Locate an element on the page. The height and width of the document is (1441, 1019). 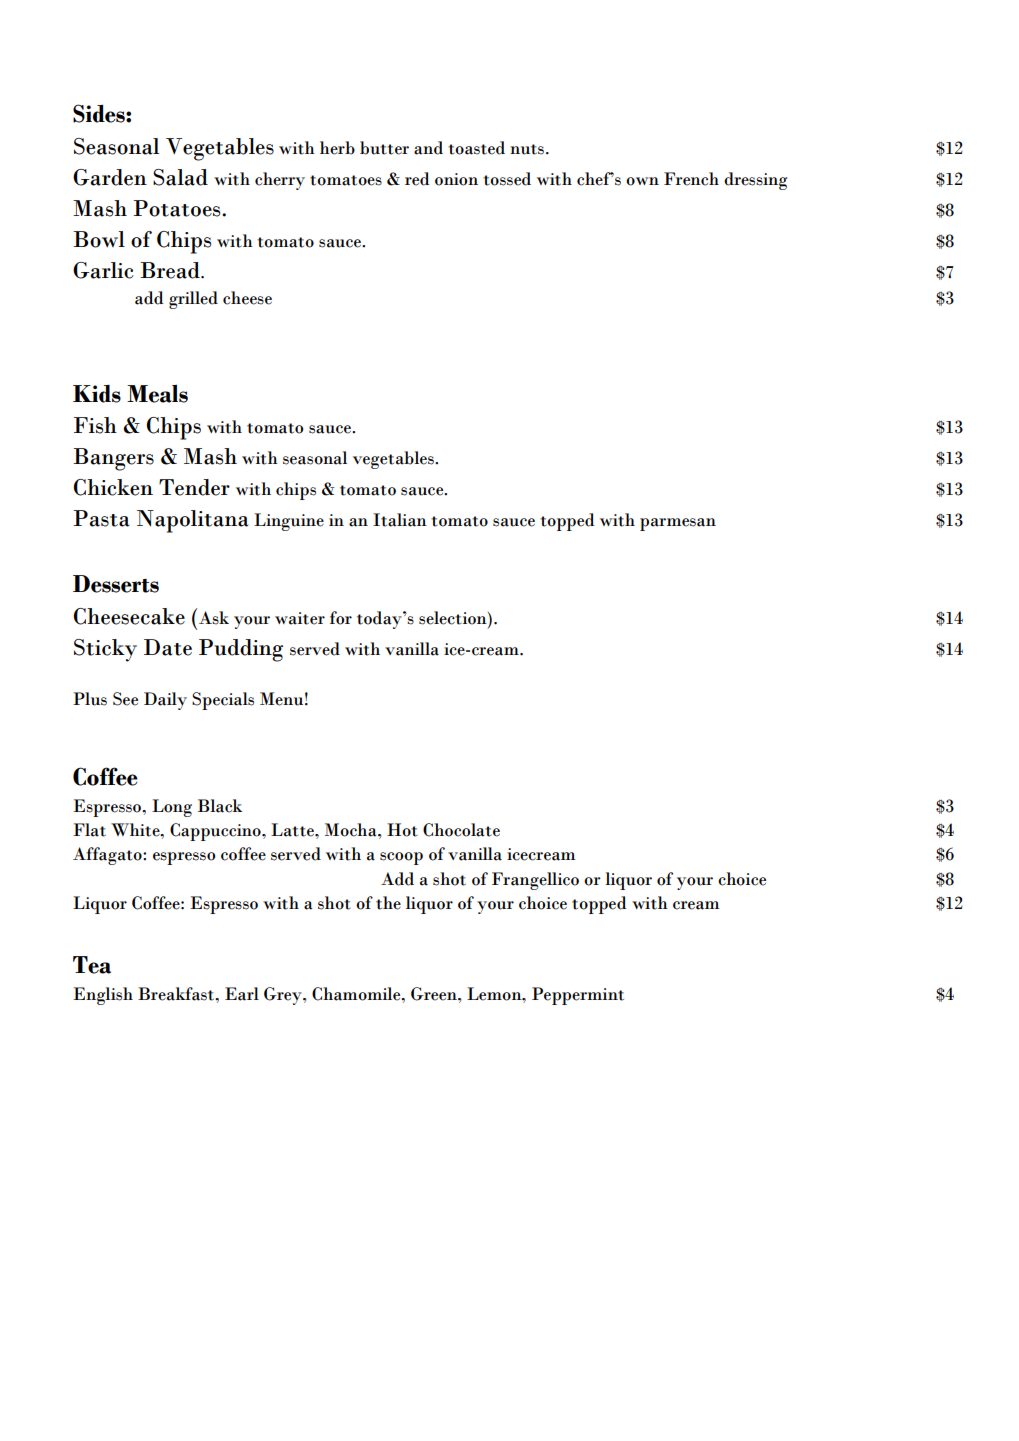
Green is located at coordinates (435, 994).
